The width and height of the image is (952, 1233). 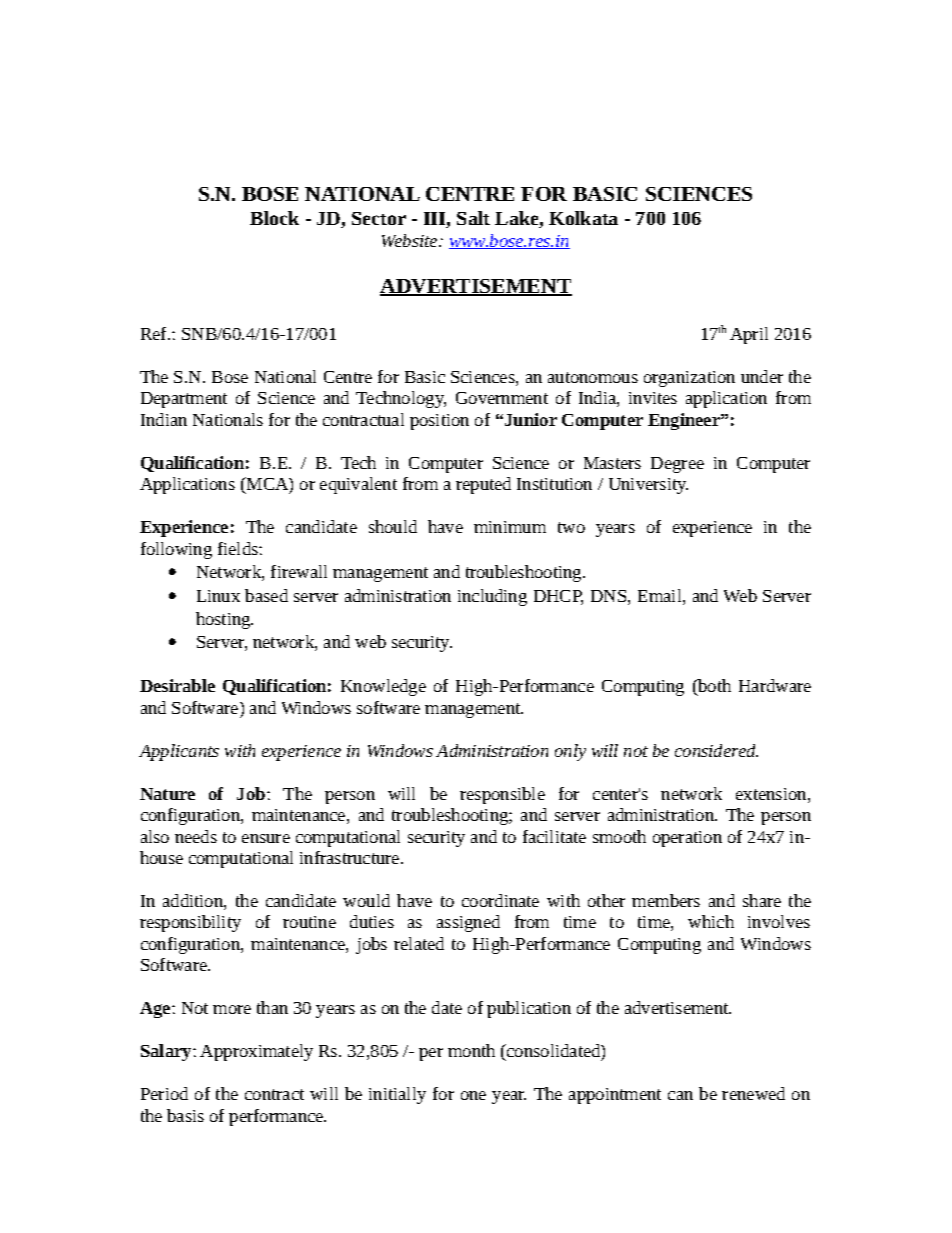 I want to click on one, so click(x=473, y=1095).
